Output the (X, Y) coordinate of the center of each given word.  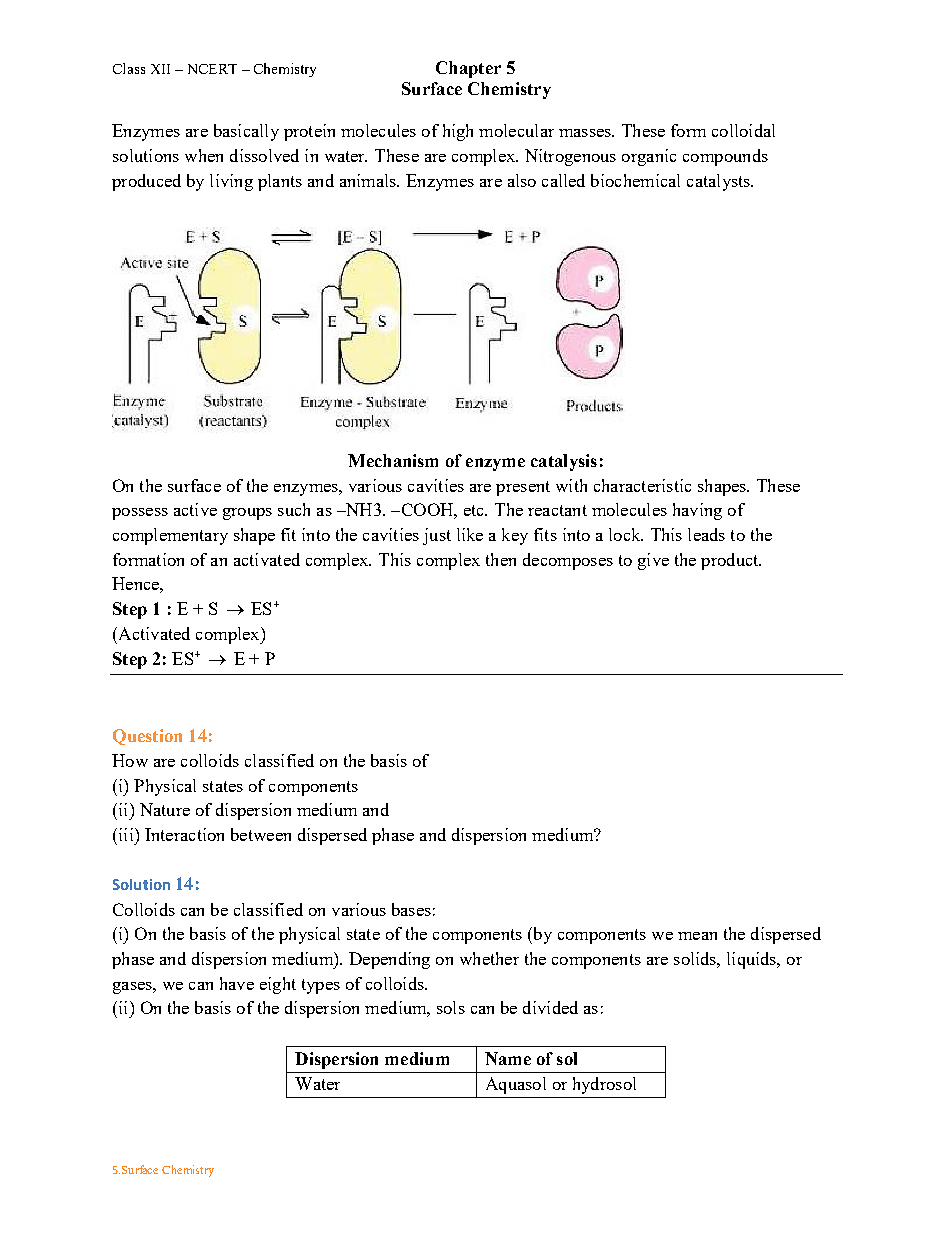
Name (508, 1058)
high (458, 132)
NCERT (212, 69)
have (237, 983)
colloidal (743, 130)
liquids (753, 960)
